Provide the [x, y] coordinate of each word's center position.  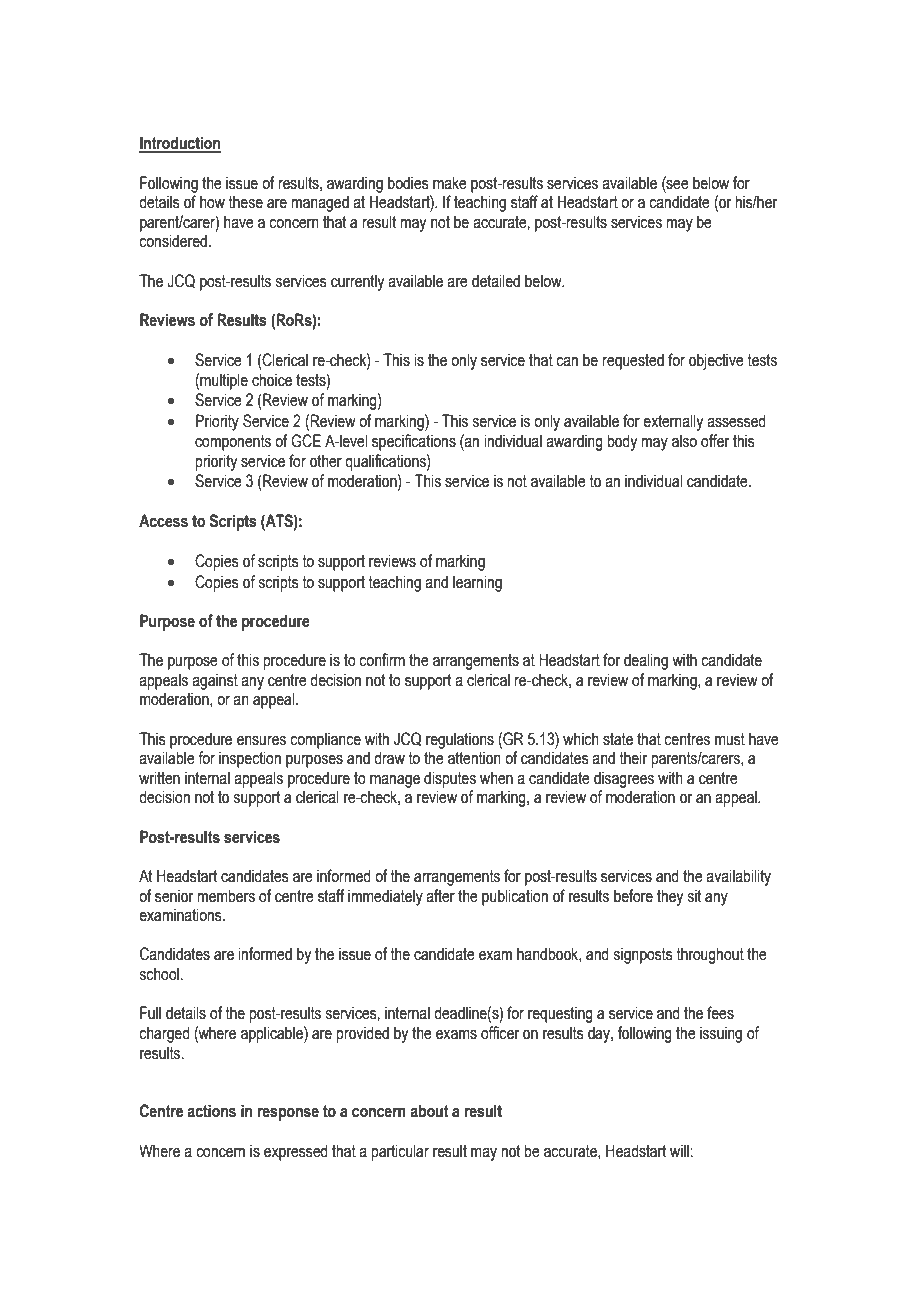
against [215, 681]
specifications [414, 442]
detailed [496, 281]
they [670, 897]
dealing [646, 661]
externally [673, 422]
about [429, 1111]
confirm [382, 660]
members [226, 896]
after [440, 896]
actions [211, 1111]
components [233, 443]
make [450, 183]
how [212, 202]
